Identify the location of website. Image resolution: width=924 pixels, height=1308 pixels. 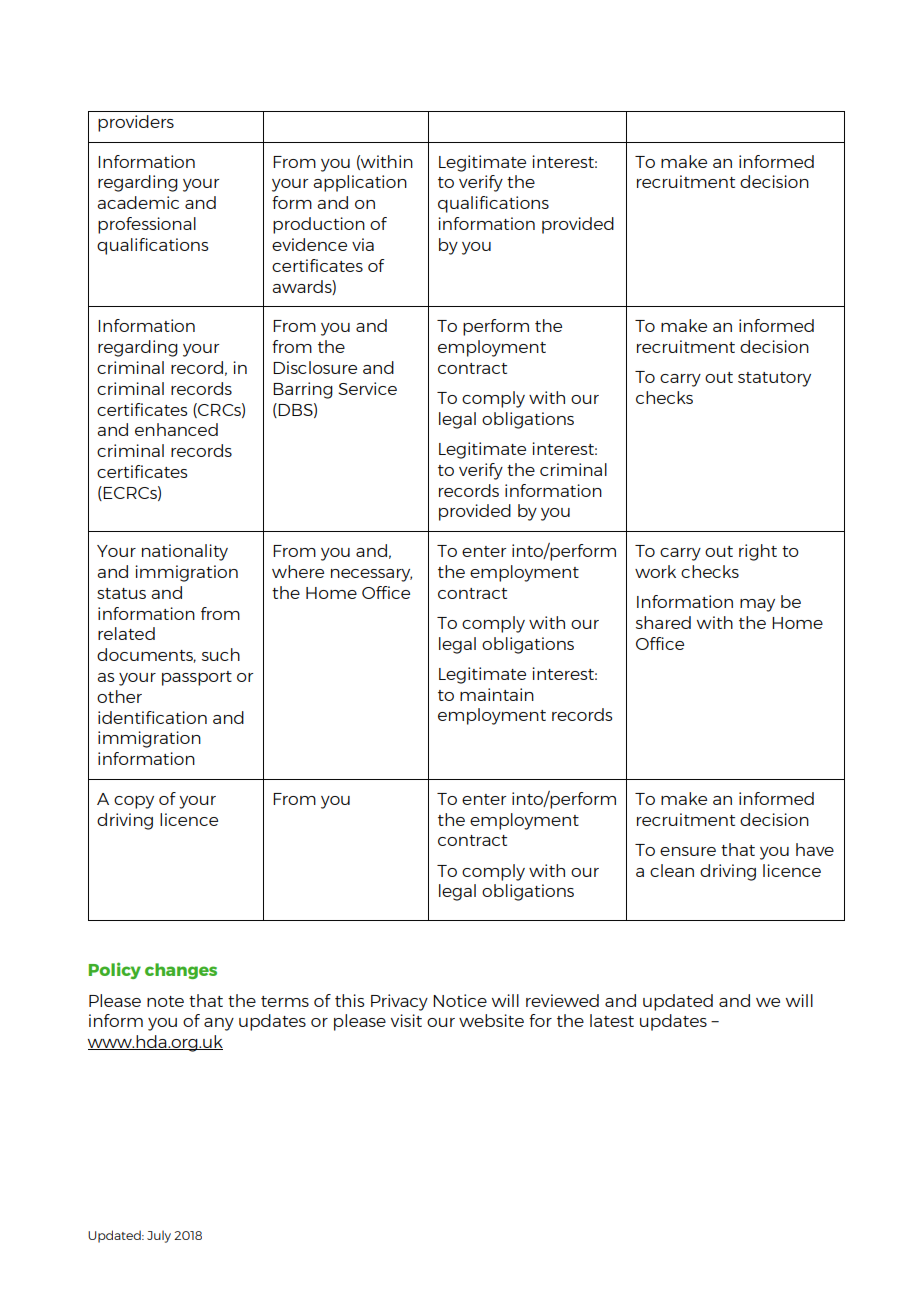
(491, 1020).
